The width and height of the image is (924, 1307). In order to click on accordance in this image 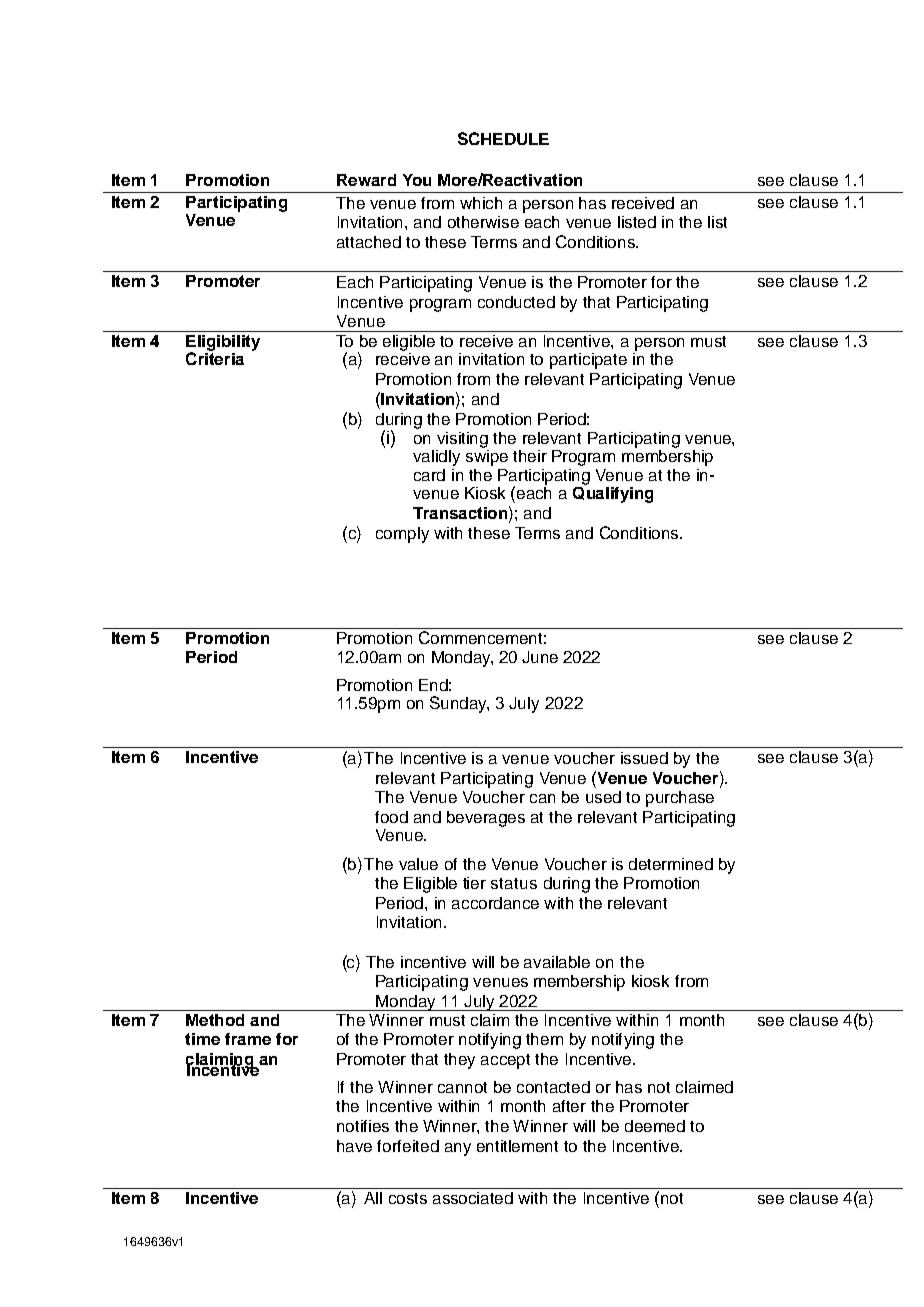, I will do `click(495, 903)`.
